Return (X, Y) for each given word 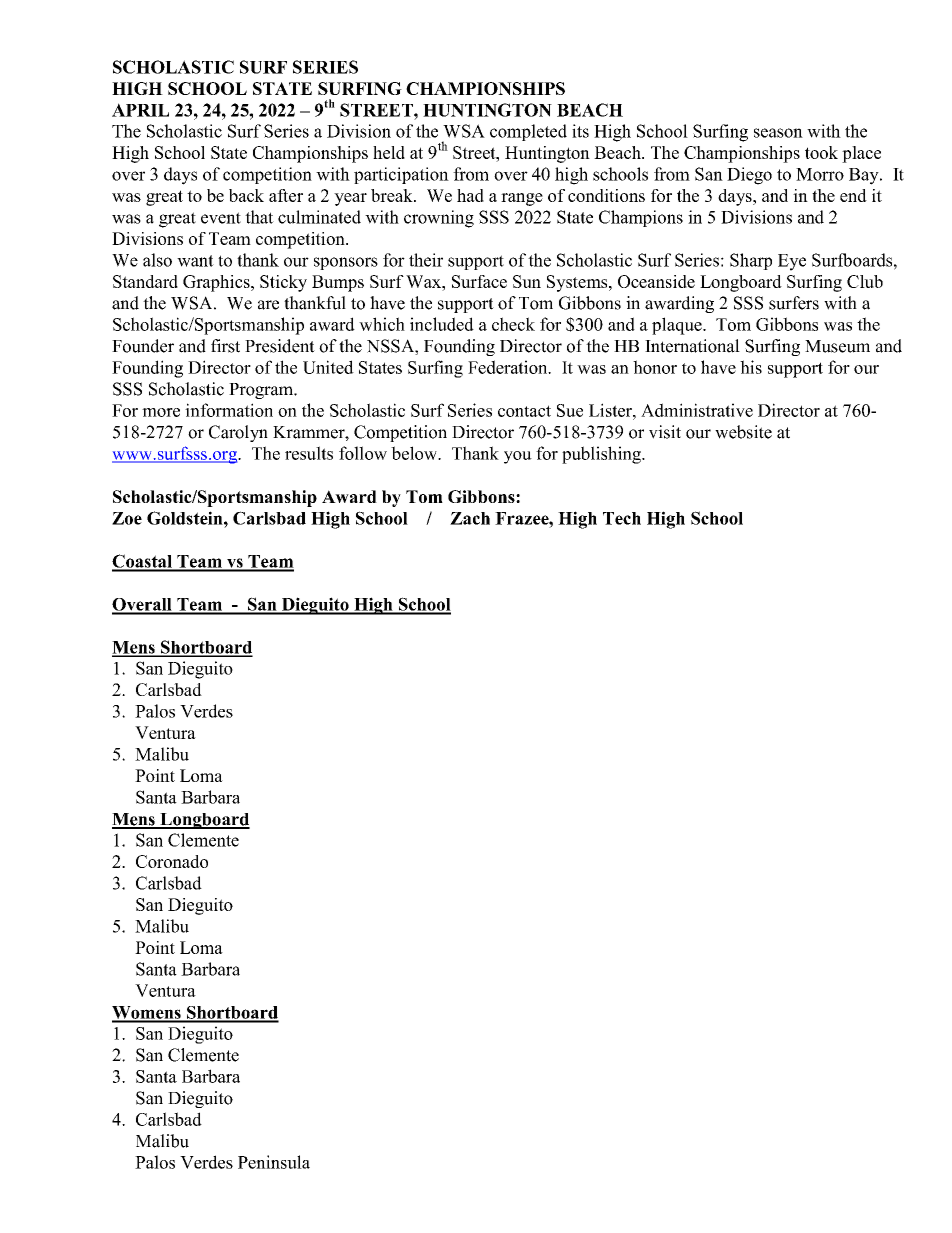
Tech (622, 518)
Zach (470, 518)
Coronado (172, 861)
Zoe (127, 518)
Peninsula (274, 1162)
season (778, 133)
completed (528, 132)
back (246, 195)
